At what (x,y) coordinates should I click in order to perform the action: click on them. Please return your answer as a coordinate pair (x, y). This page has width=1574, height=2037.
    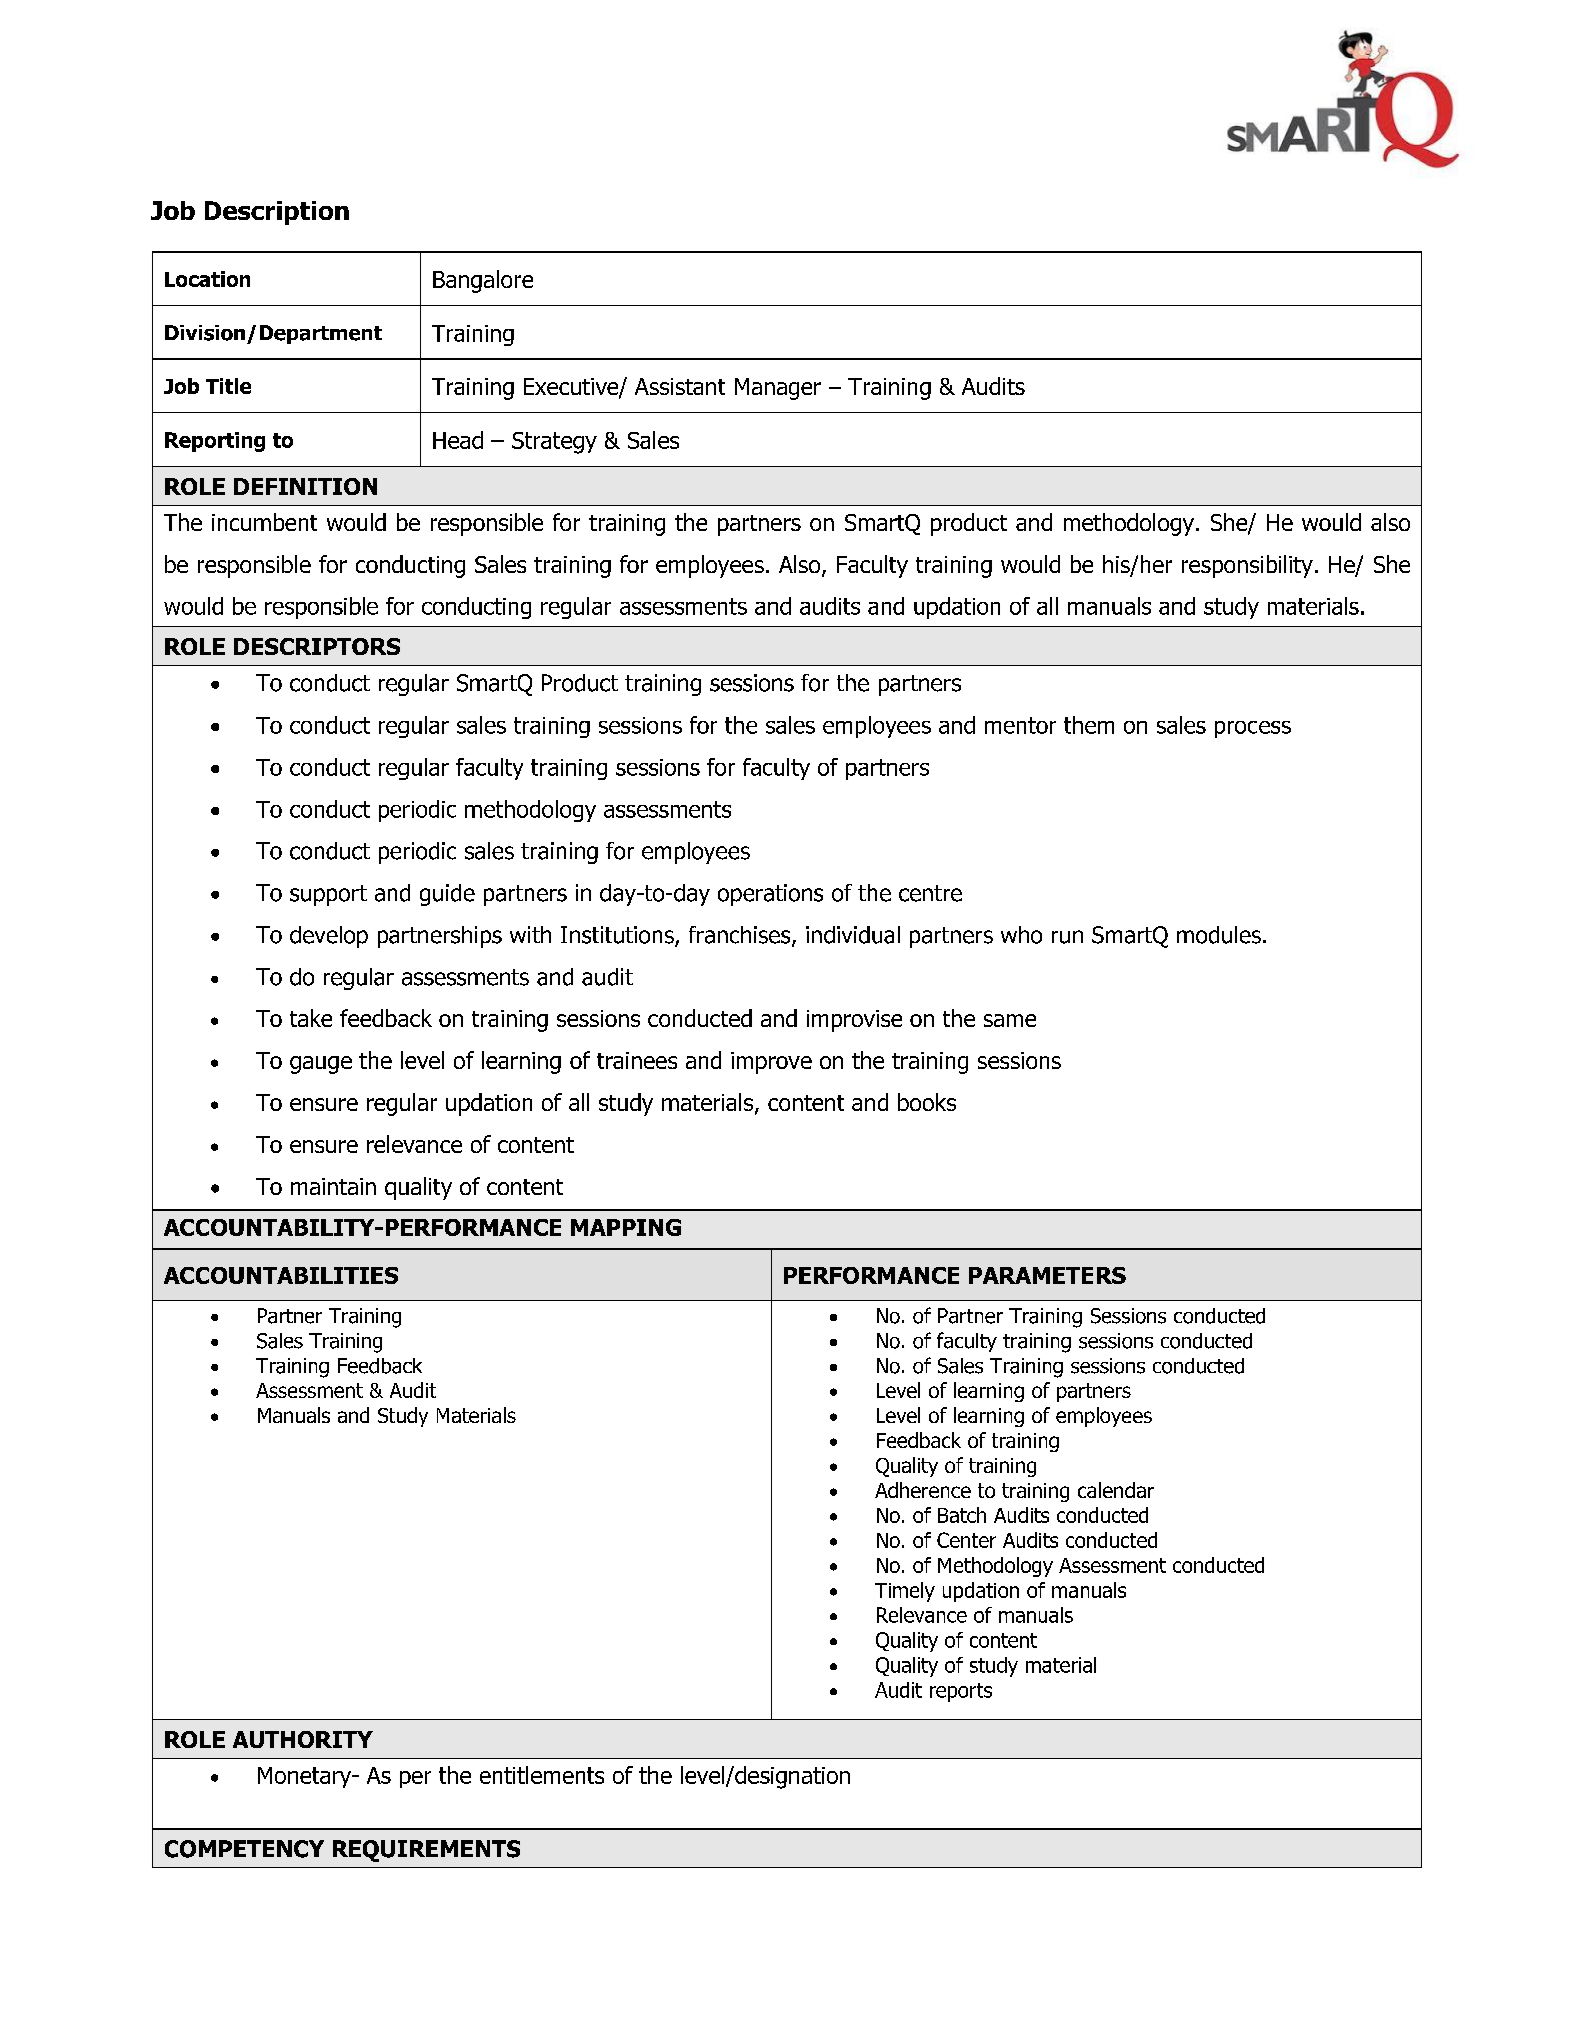
    Looking at the image, I should click on (1089, 725).
